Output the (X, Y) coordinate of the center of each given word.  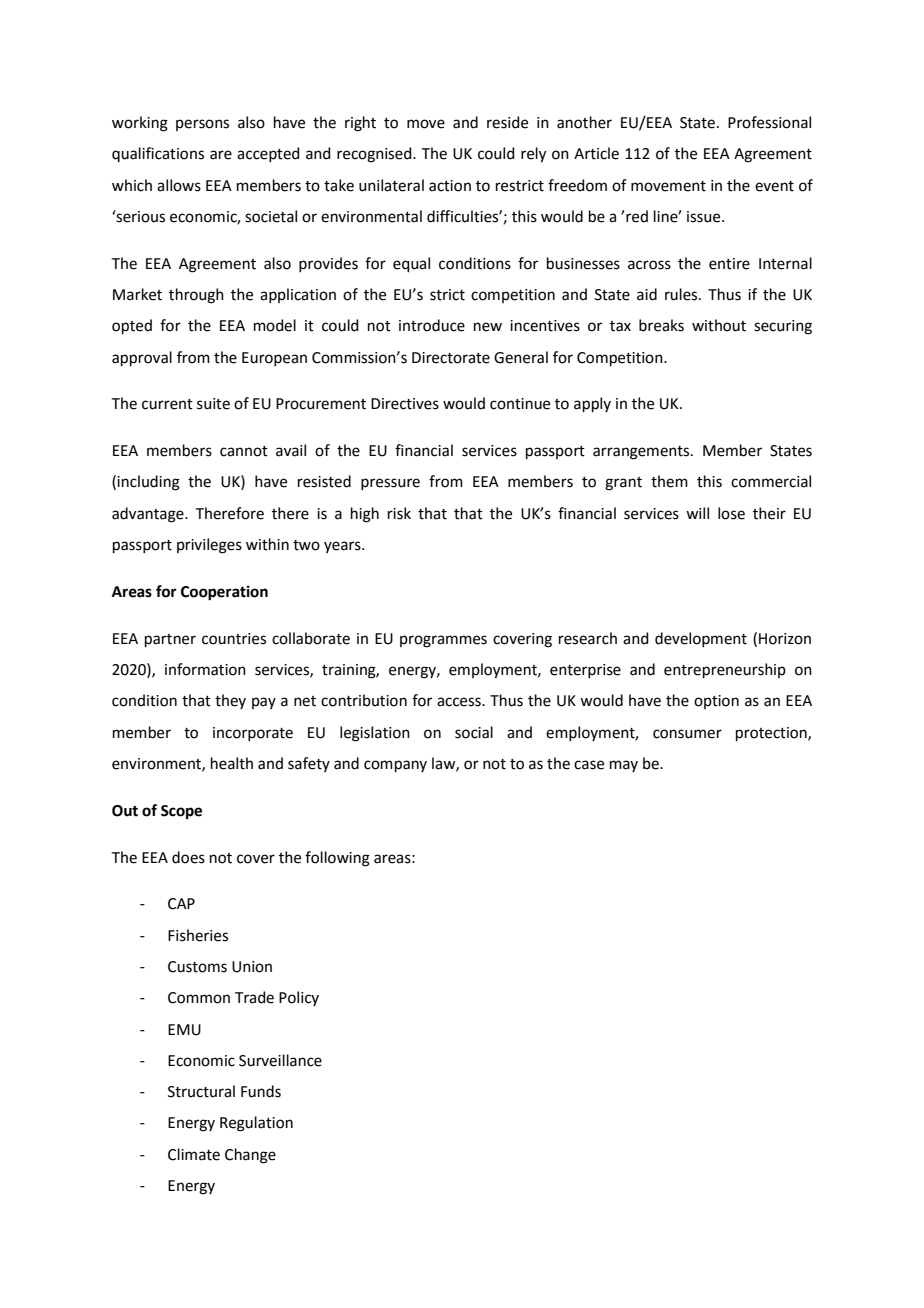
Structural (201, 1091)
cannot (244, 451)
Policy (299, 998)
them (669, 481)
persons (202, 125)
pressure (390, 484)
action (450, 186)
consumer (687, 734)
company (395, 766)
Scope (181, 812)
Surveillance (280, 1060)
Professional (769, 122)
